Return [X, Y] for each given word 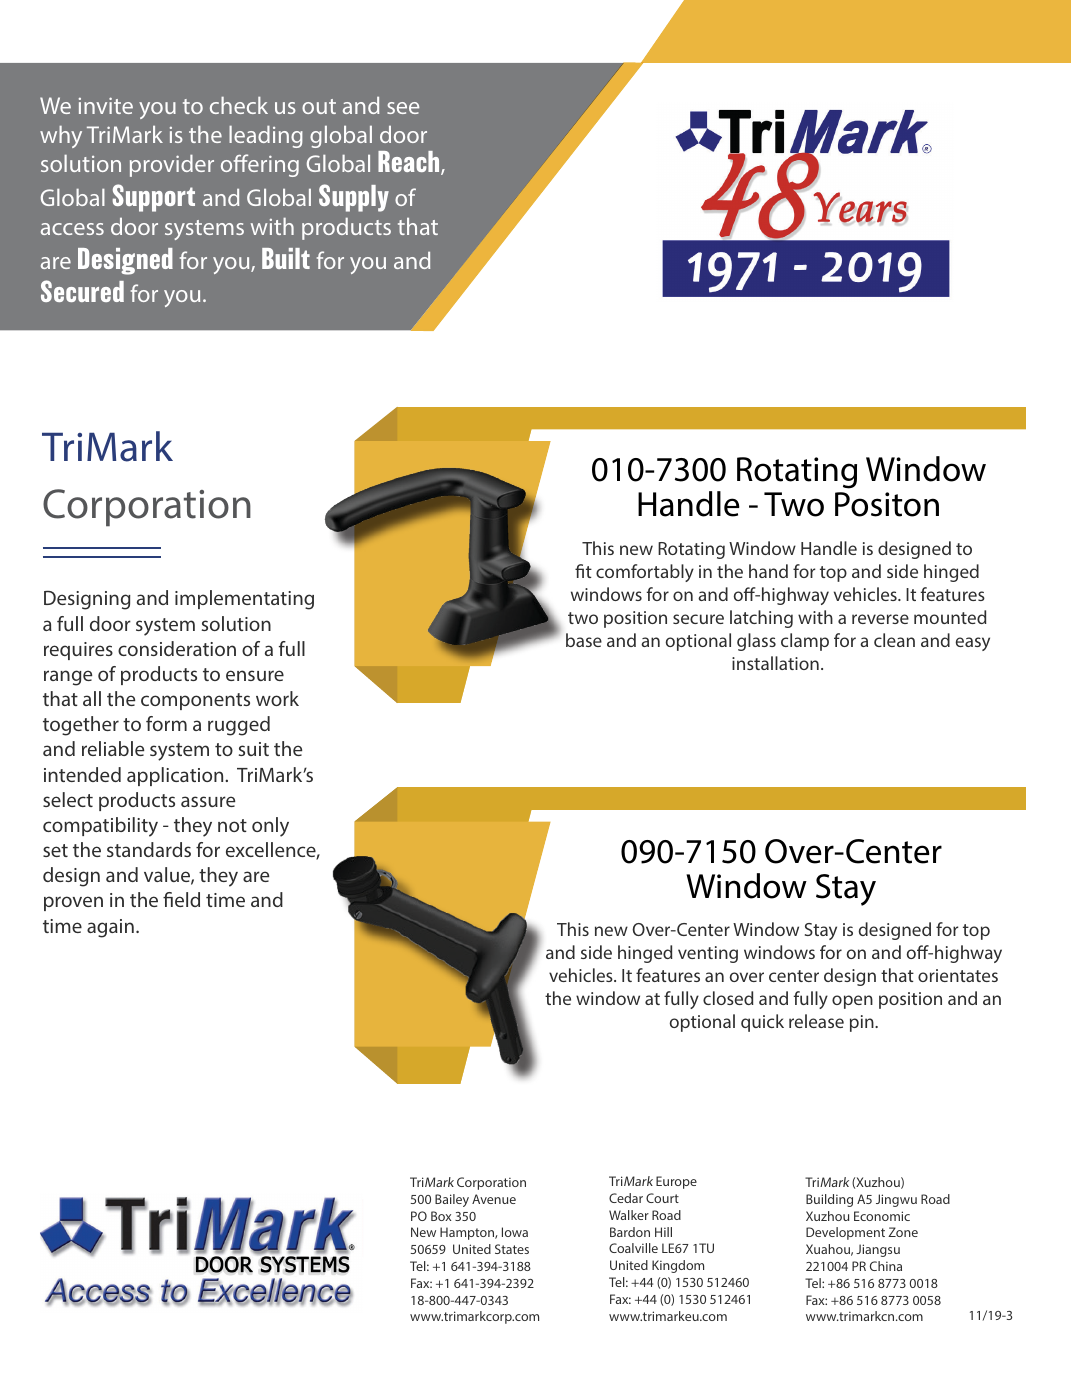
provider [172, 166]
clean [894, 640]
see [403, 108]
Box [441, 1216]
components [195, 701]
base [584, 640]
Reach [410, 163]
